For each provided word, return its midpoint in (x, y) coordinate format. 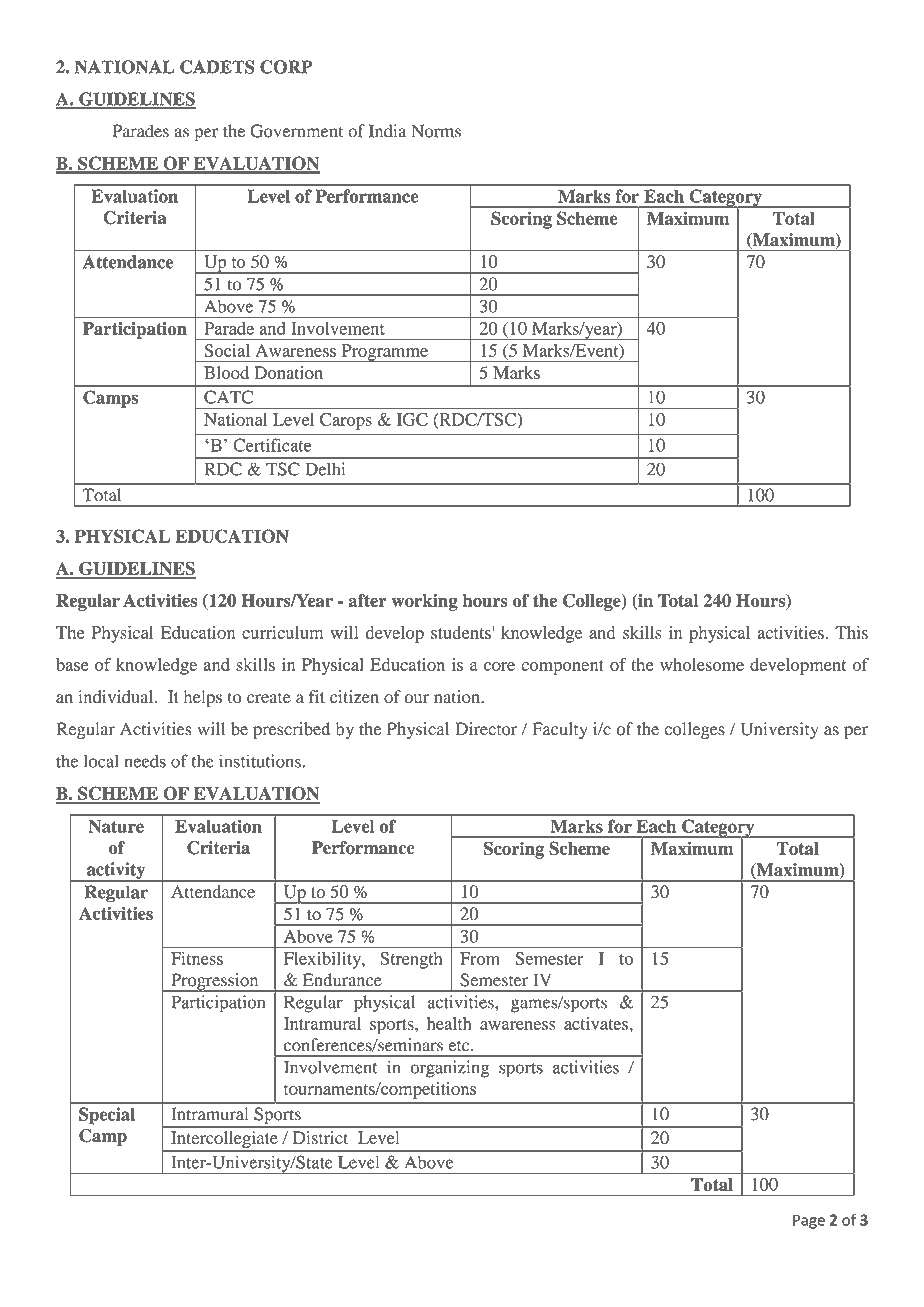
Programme (384, 353)
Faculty (560, 730)
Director (486, 729)
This (851, 632)
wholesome (702, 664)
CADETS (217, 67)
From (480, 958)
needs (145, 761)
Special (107, 1116)
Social (227, 350)
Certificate (272, 445)
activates (596, 1023)
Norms (436, 131)
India (388, 131)
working (424, 602)
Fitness (197, 958)
